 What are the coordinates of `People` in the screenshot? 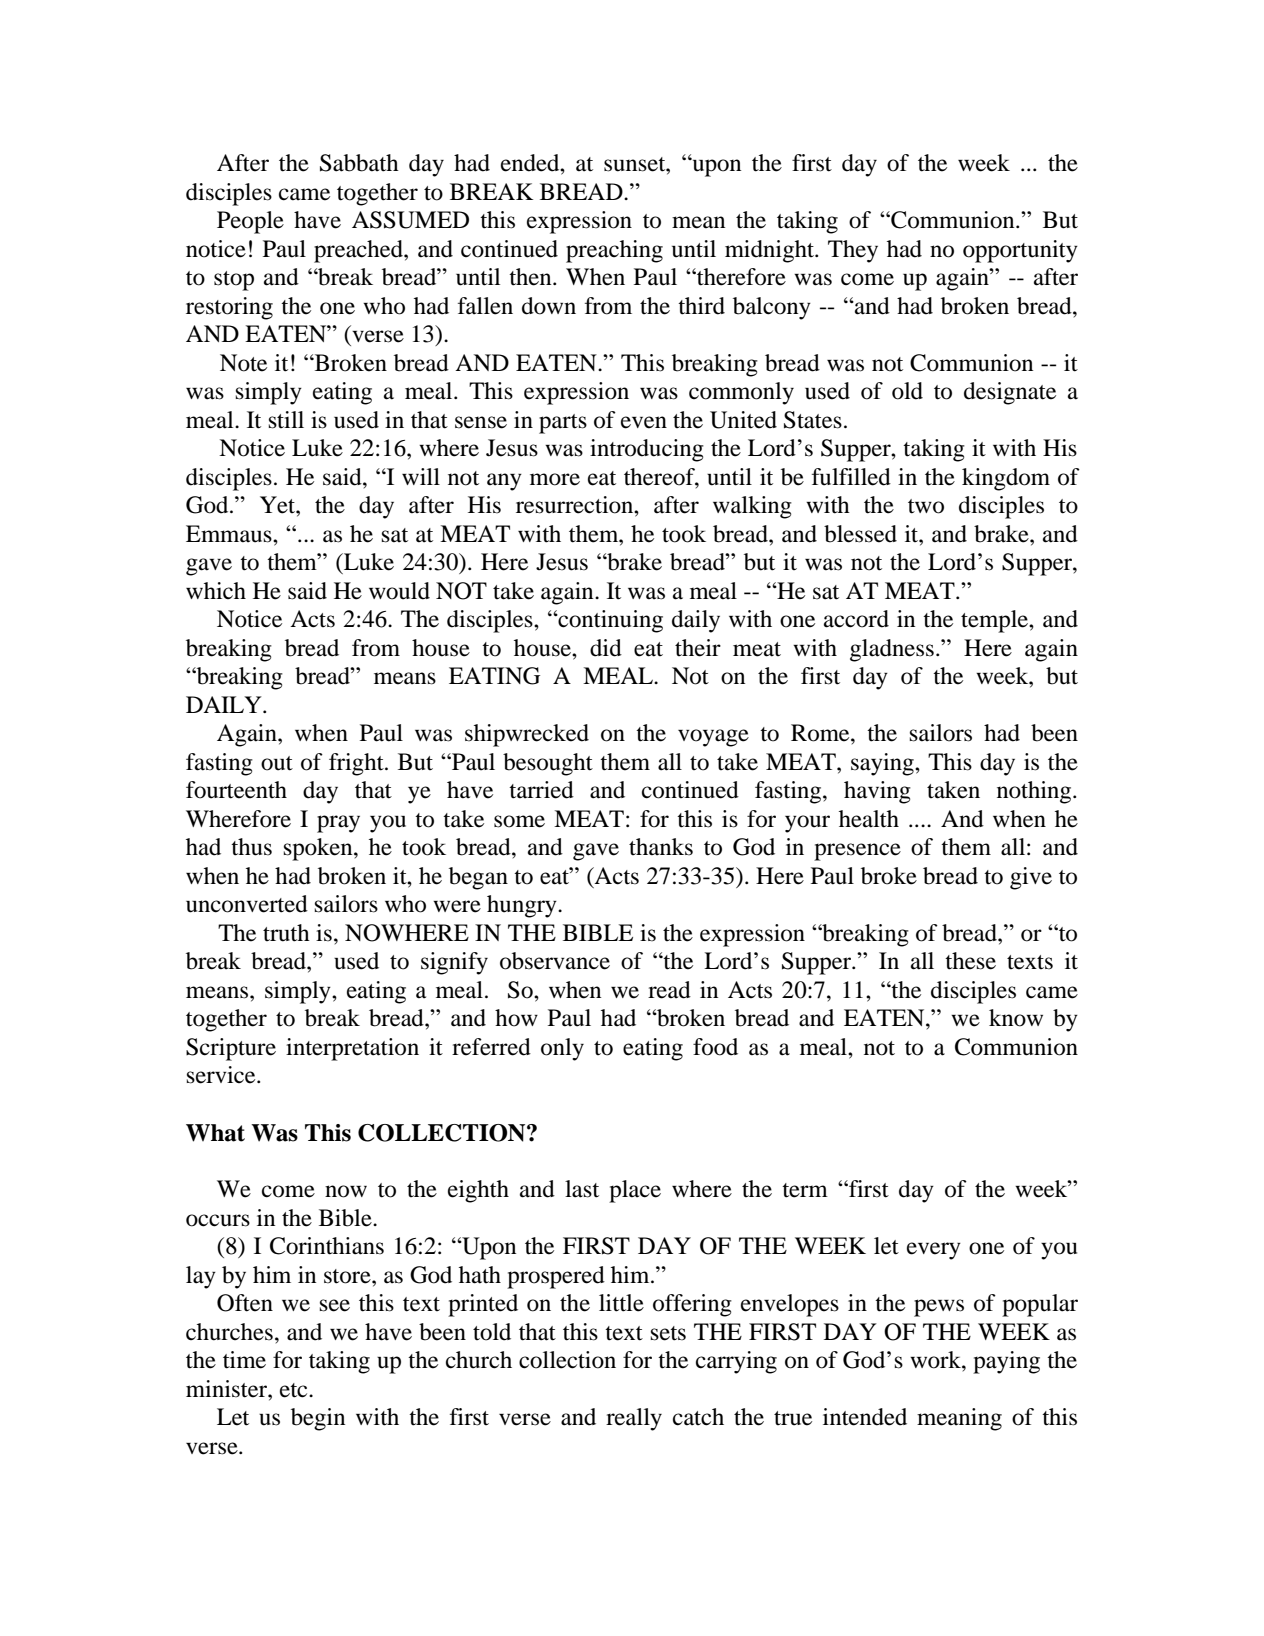 It's located at (250, 222).
